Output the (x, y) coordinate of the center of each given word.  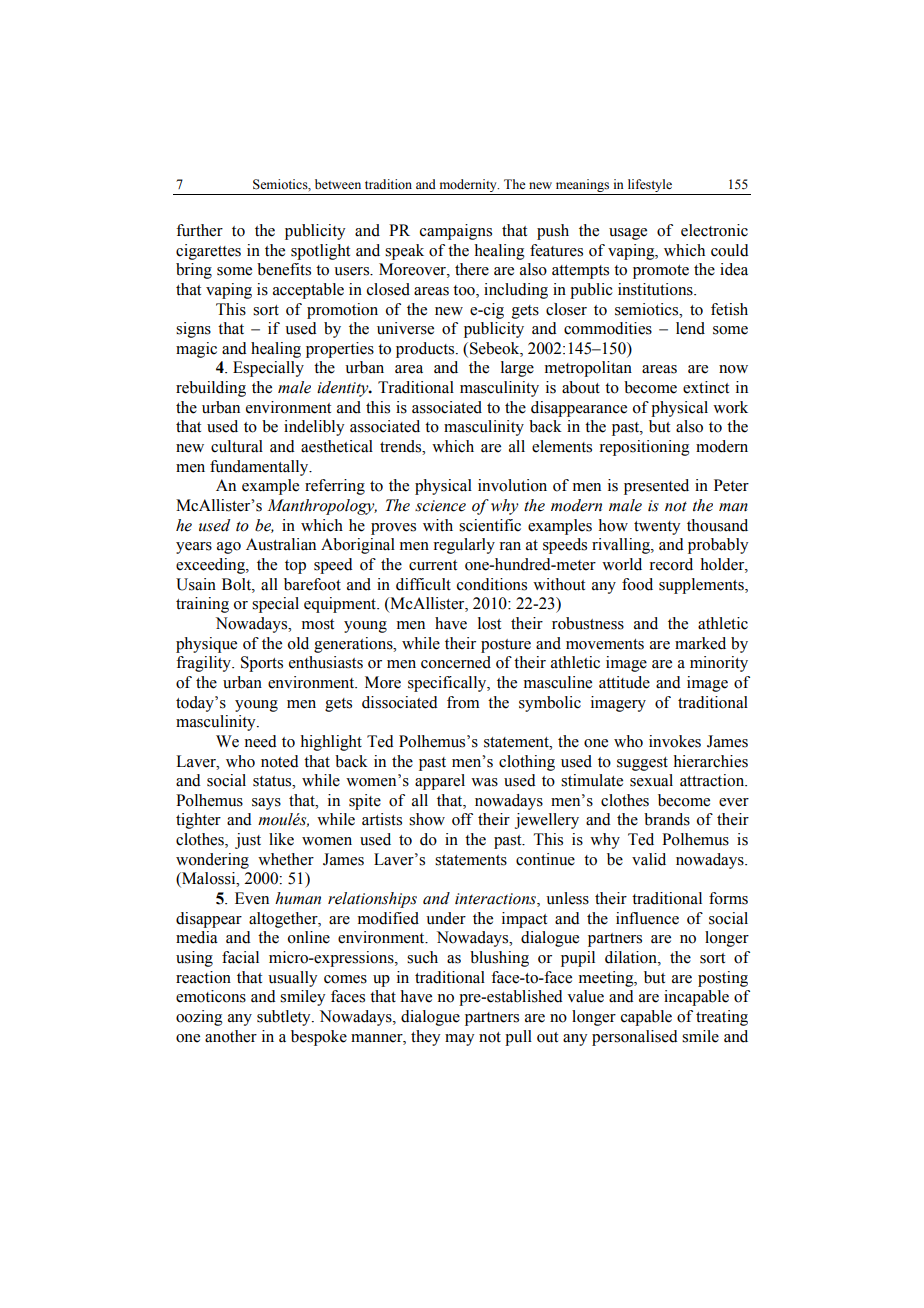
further (199, 230)
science (440, 506)
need (260, 741)
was (484, 782)
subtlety (285, 1018)
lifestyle (650, 185)
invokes (675, 741)
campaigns (456, 232)
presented (656, 487)
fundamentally (260, 468)
